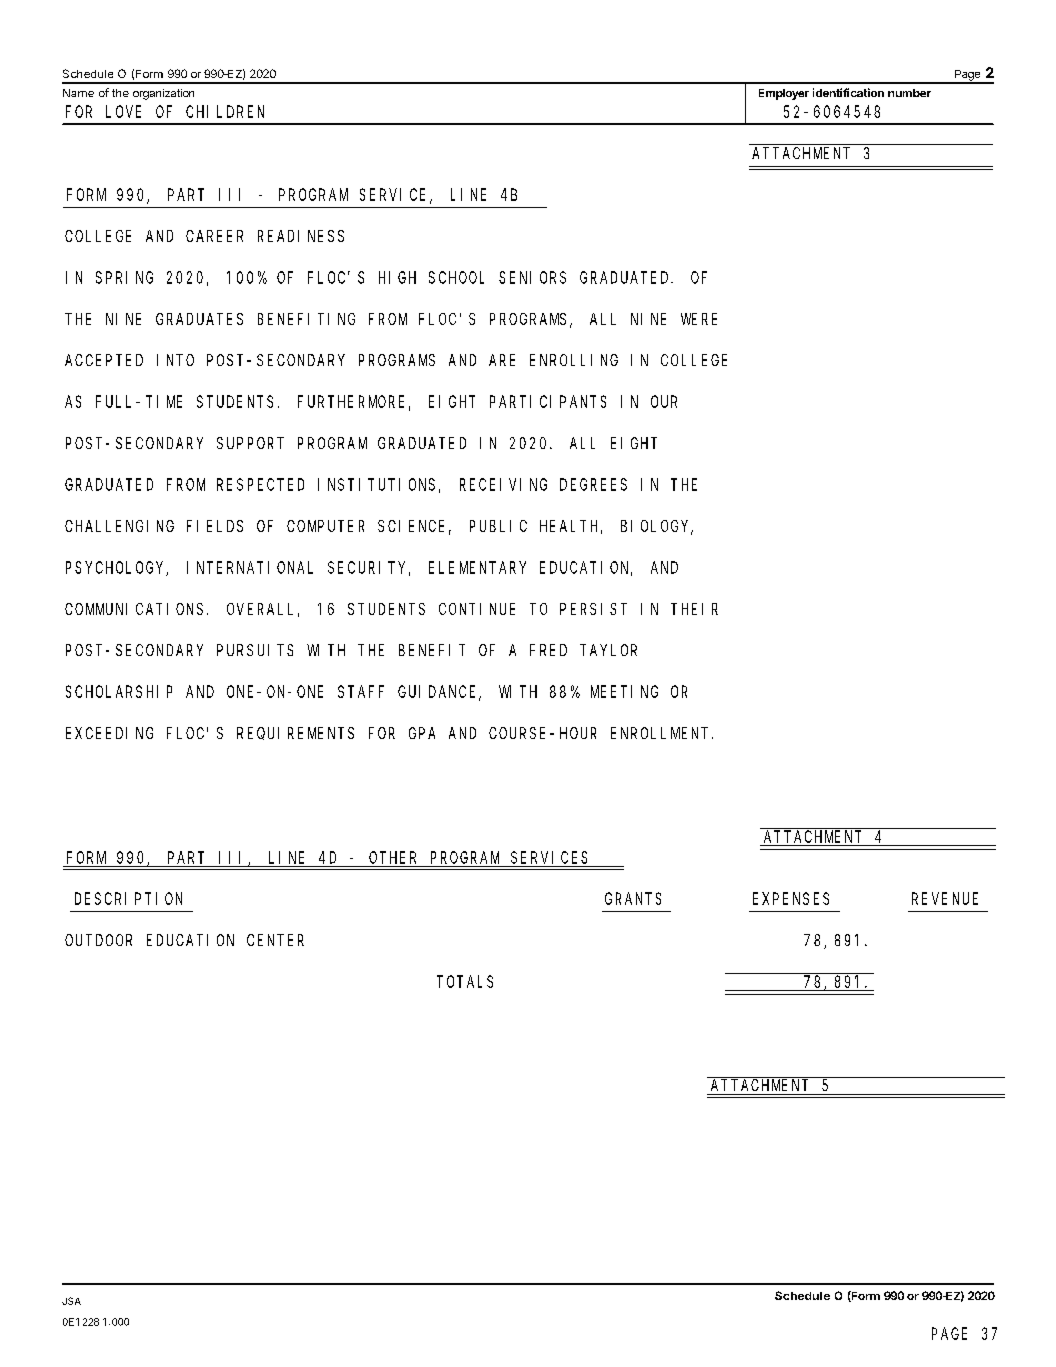  What do you see at coordinates (532, 277) in the image?
I see `SENIORS` at bounding box center [532, 277].
